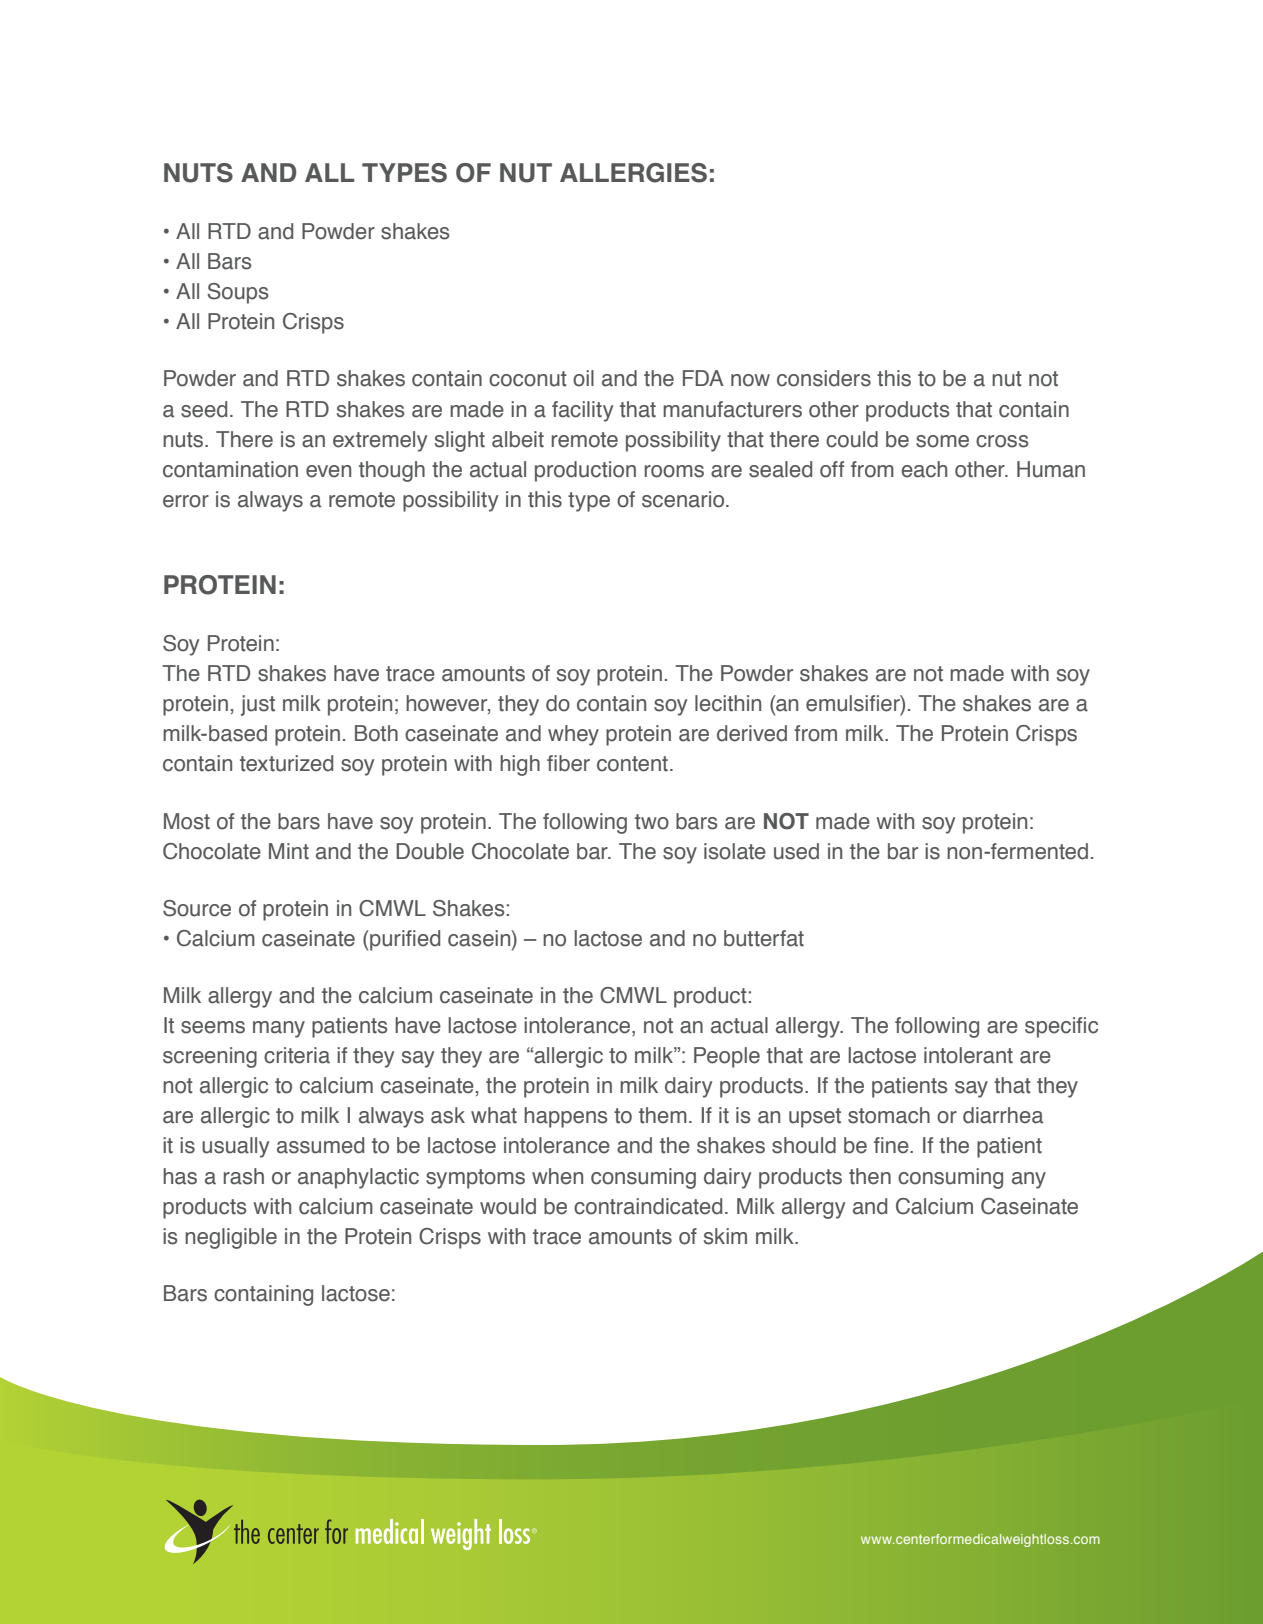  What do you see at coordinates (243, 1176) in the screenshot?
I see `rash` at bounding box center [243, 1176].
